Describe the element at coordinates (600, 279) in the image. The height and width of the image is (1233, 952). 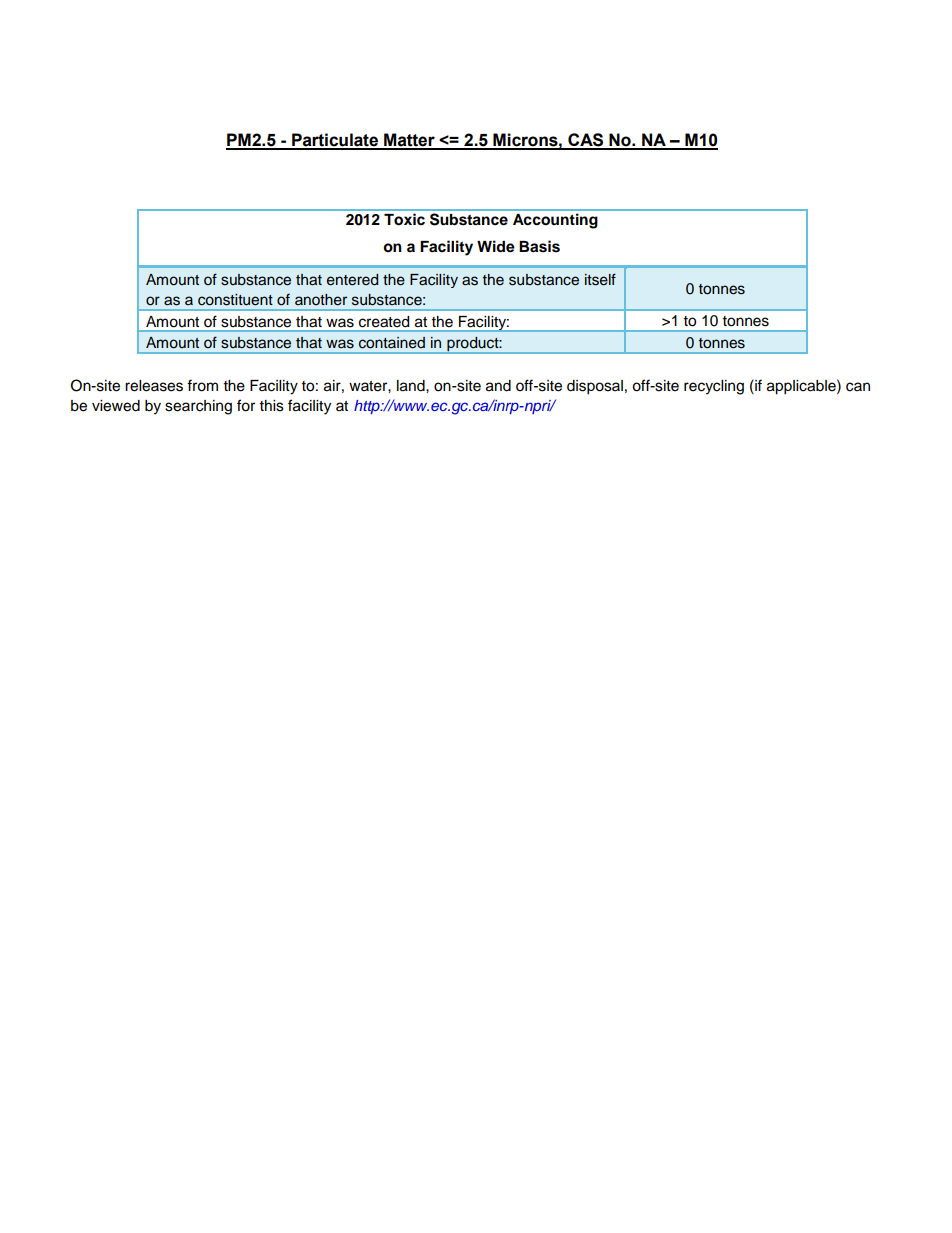
I see `itself` at that location.
